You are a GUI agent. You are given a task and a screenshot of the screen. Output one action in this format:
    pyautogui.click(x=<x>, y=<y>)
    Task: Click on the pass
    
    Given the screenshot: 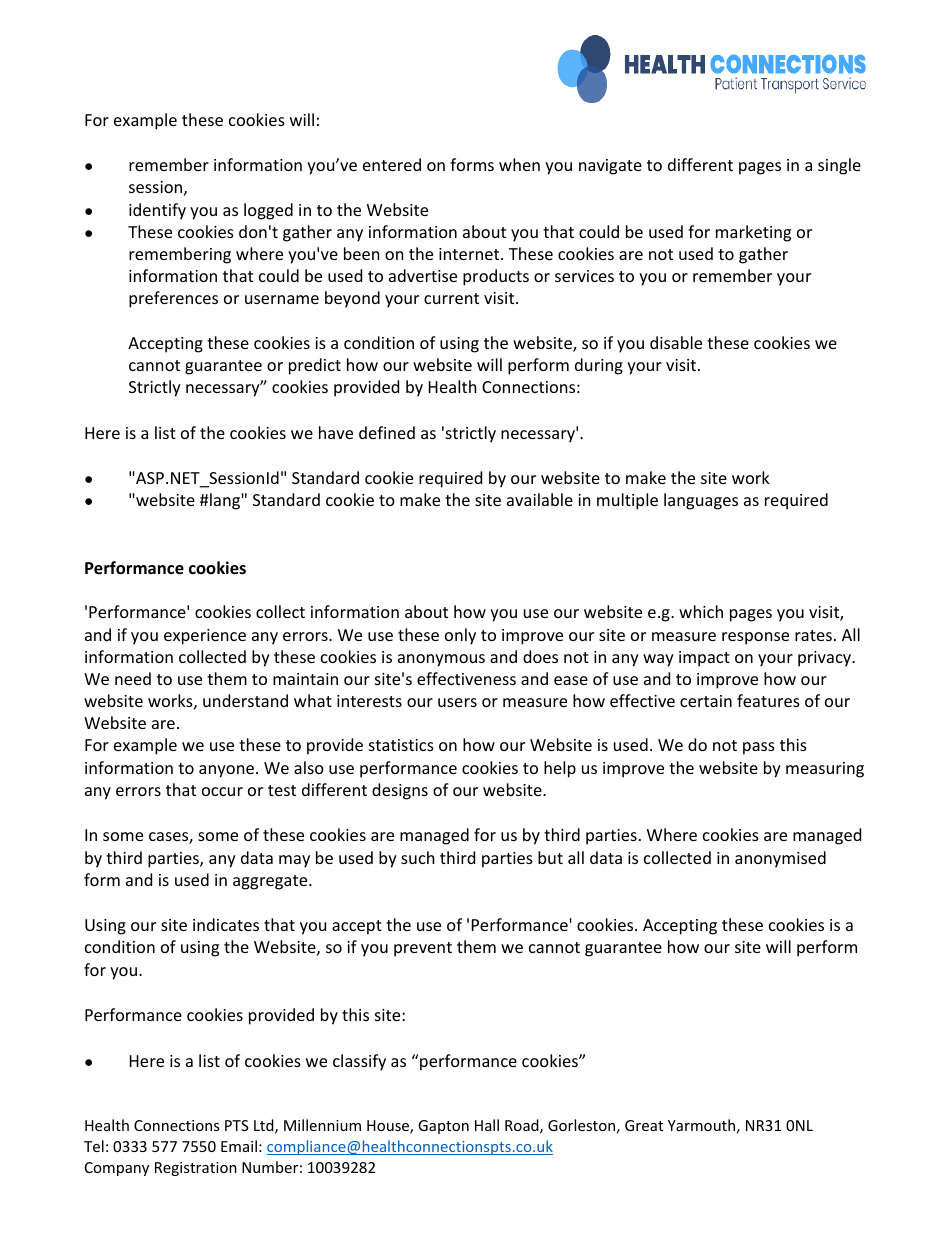 What is the action you would take?
    pyautogui.click(x=759, y=748)
